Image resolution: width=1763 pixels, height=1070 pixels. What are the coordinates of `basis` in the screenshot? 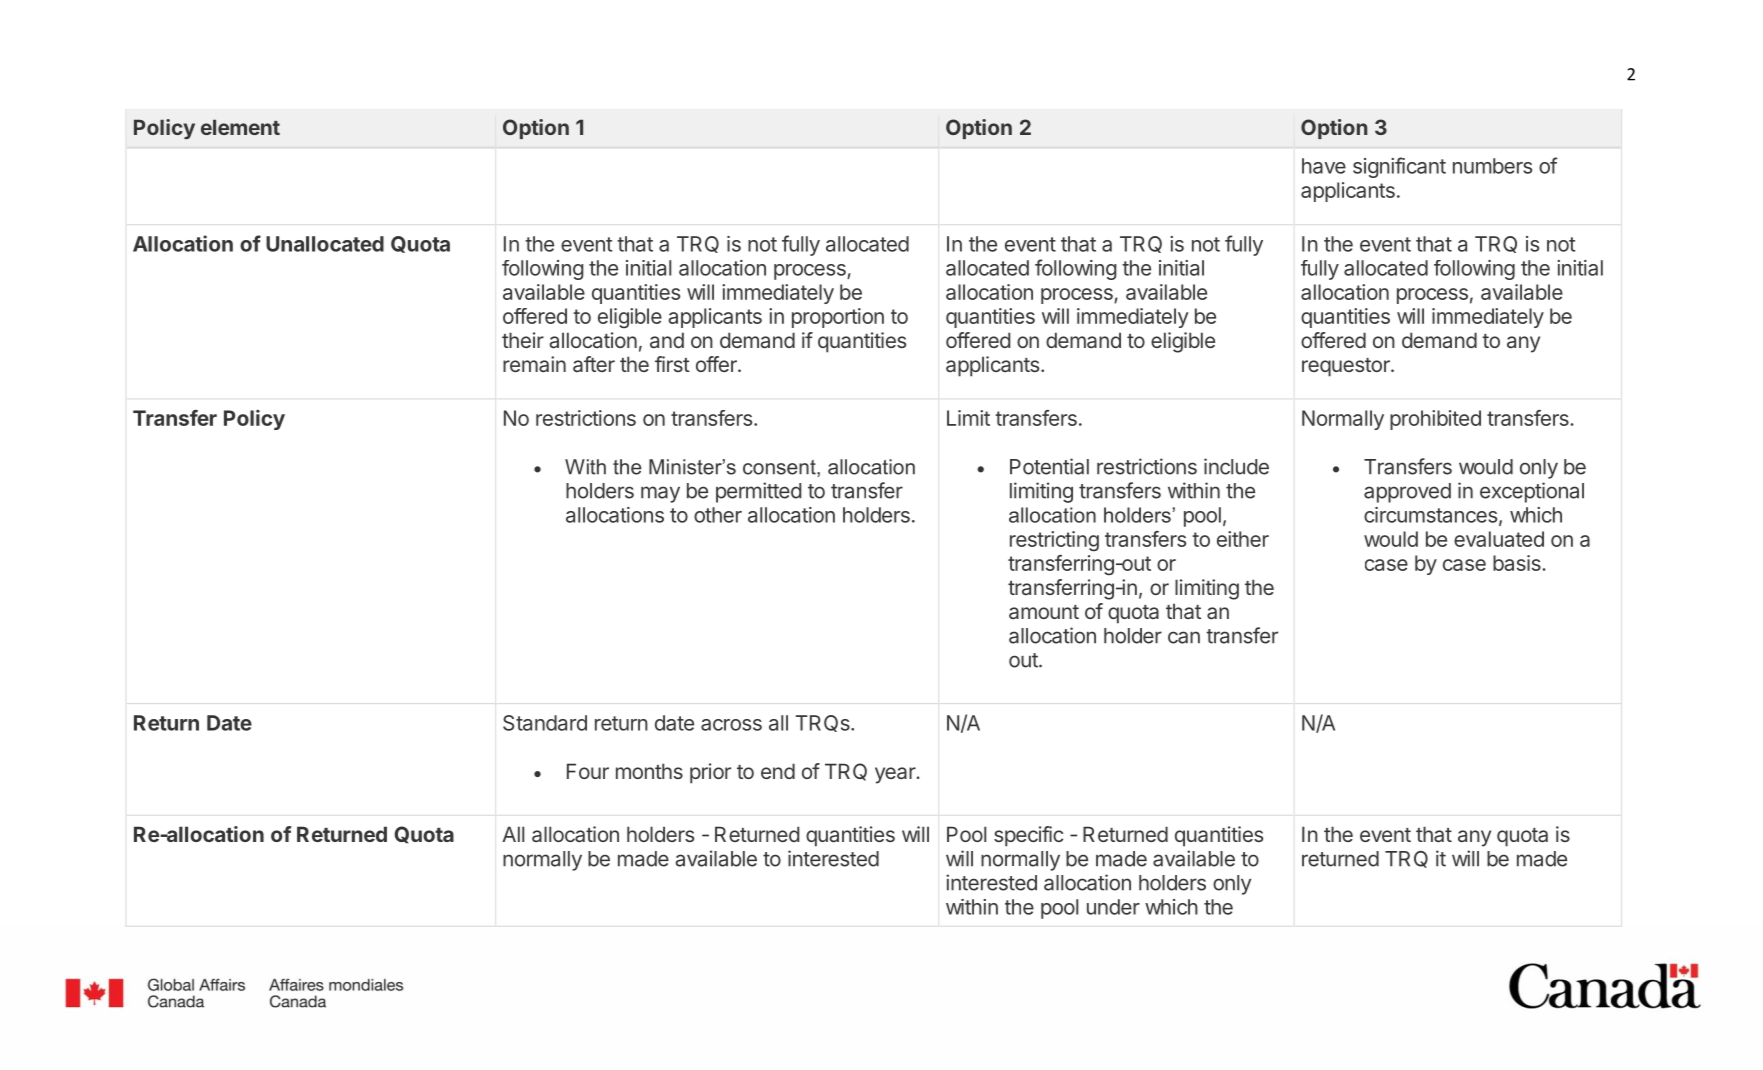 It's located at (1518, 563).
